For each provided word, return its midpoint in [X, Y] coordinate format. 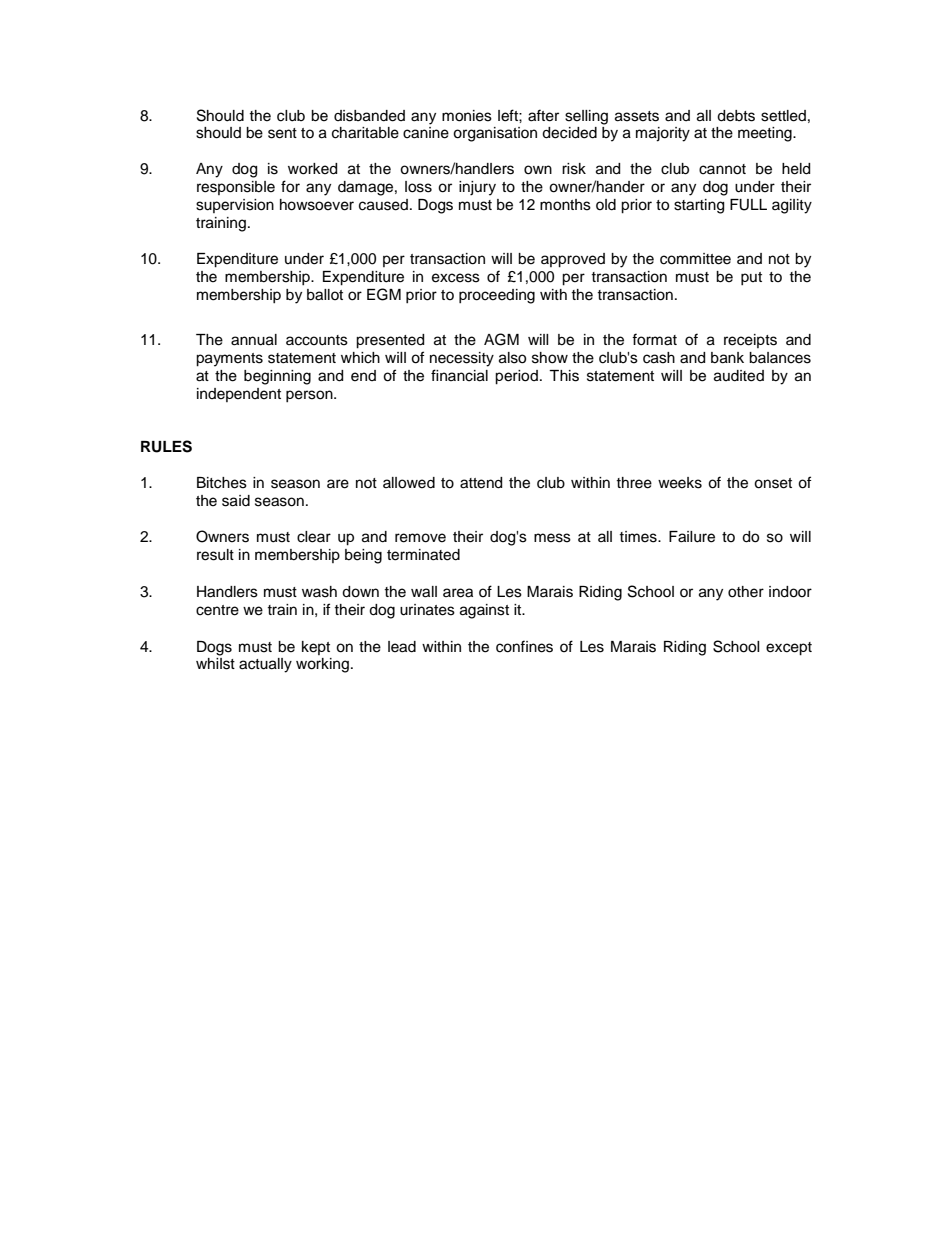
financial [459, 375]
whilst [215, 664]
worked [312, 169]
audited [739, 376]
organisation [495, 134]
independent [239, 395]
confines [524, 646]
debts [736, 116]
